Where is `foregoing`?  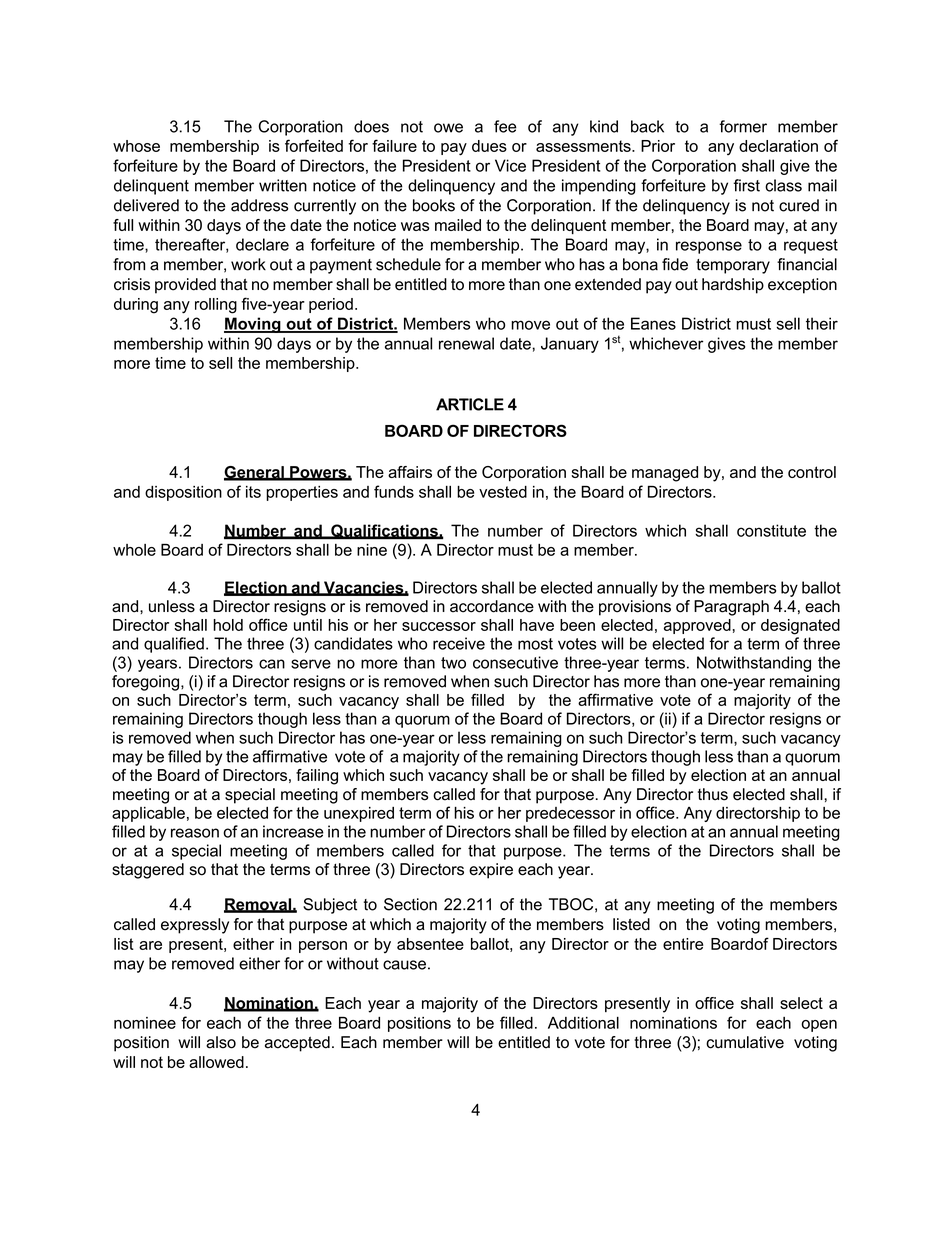 foregoing is located at coordinates (145, 683).
